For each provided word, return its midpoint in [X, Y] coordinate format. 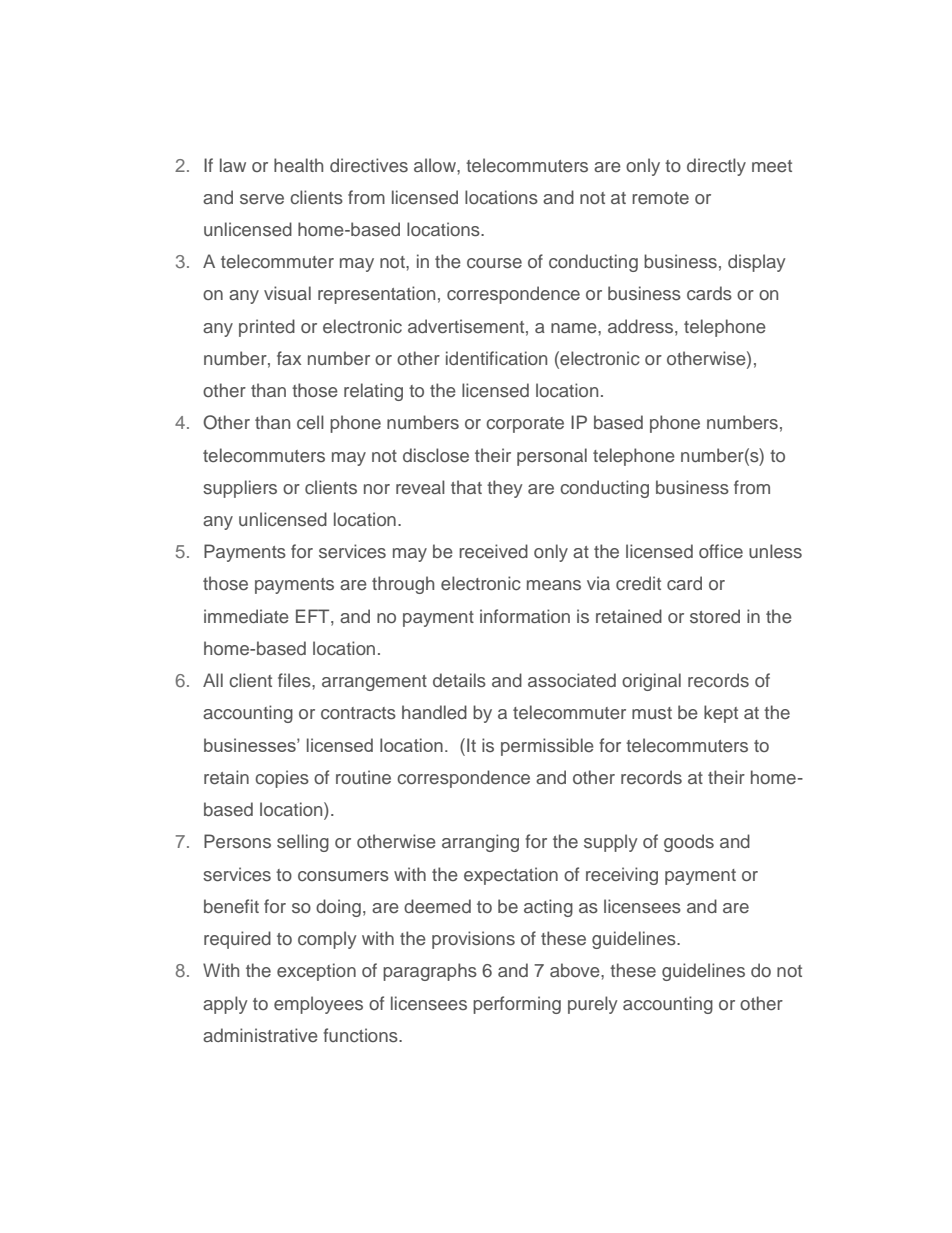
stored [715, 616]
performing [517, 1005]
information [525, 616]
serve [262, 199]
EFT [314, 616]
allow [436, 165]
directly [716, 167]
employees [318, 1005]
